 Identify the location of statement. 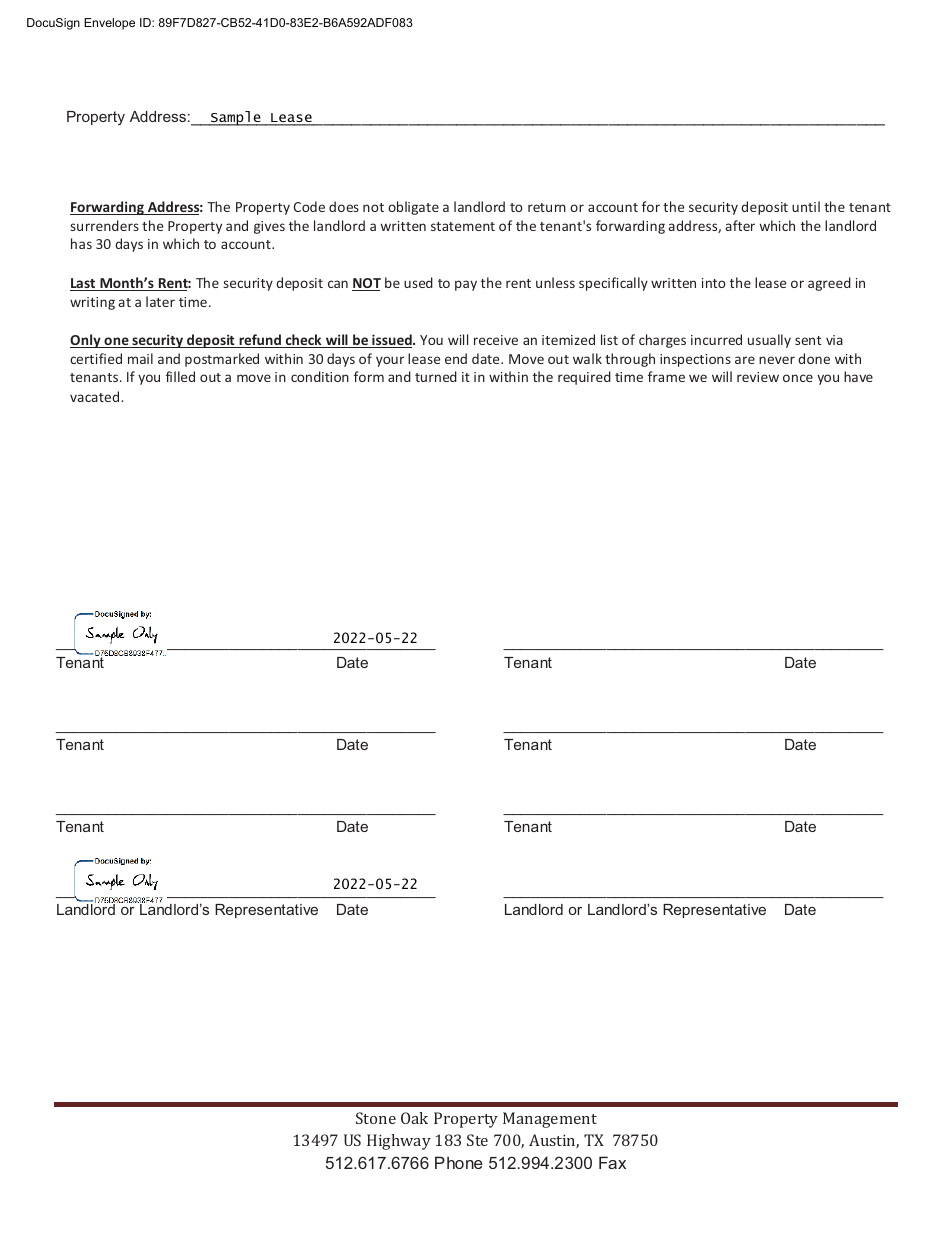
(463, 226).
